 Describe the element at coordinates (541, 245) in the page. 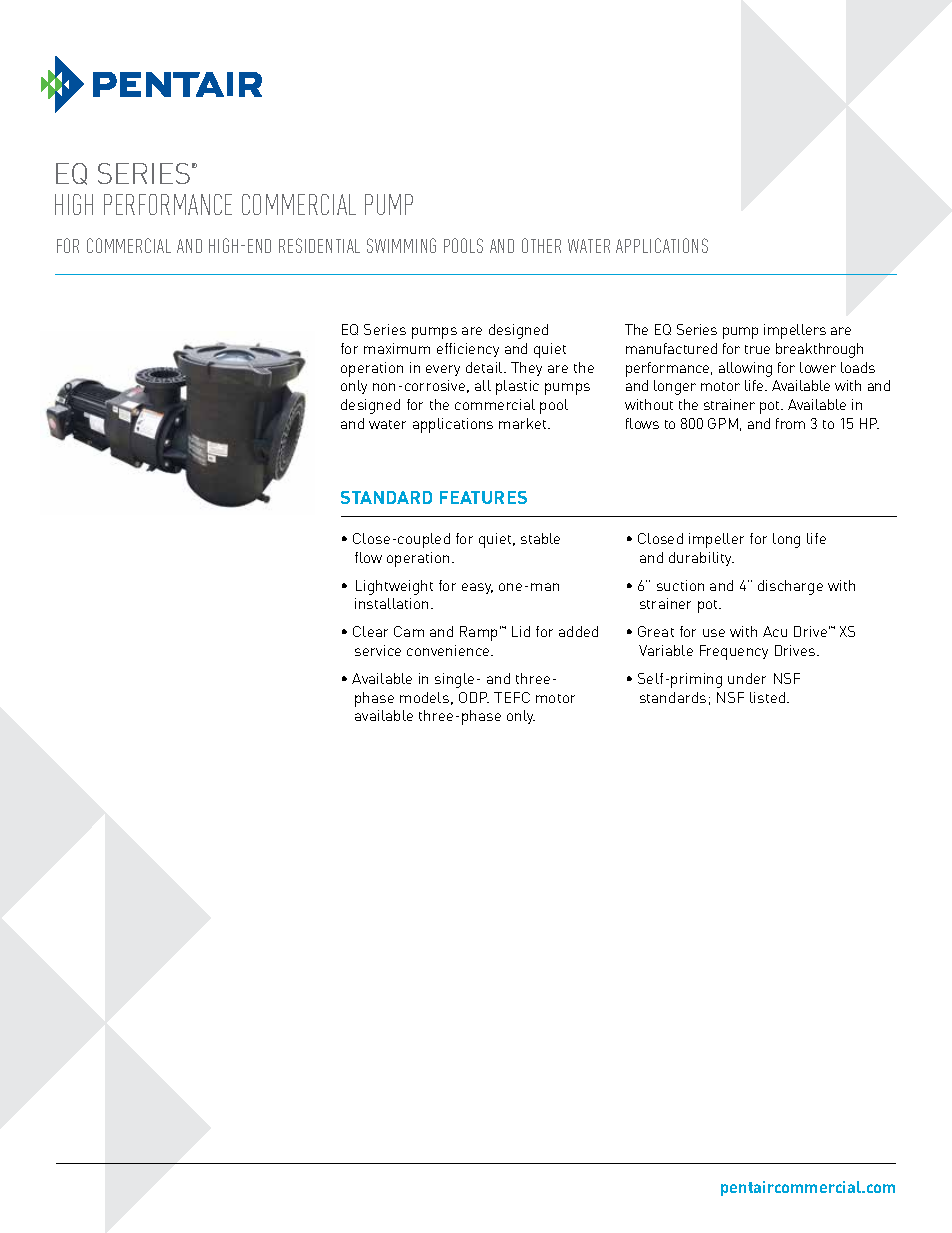

I see `OTHER` at that location.
